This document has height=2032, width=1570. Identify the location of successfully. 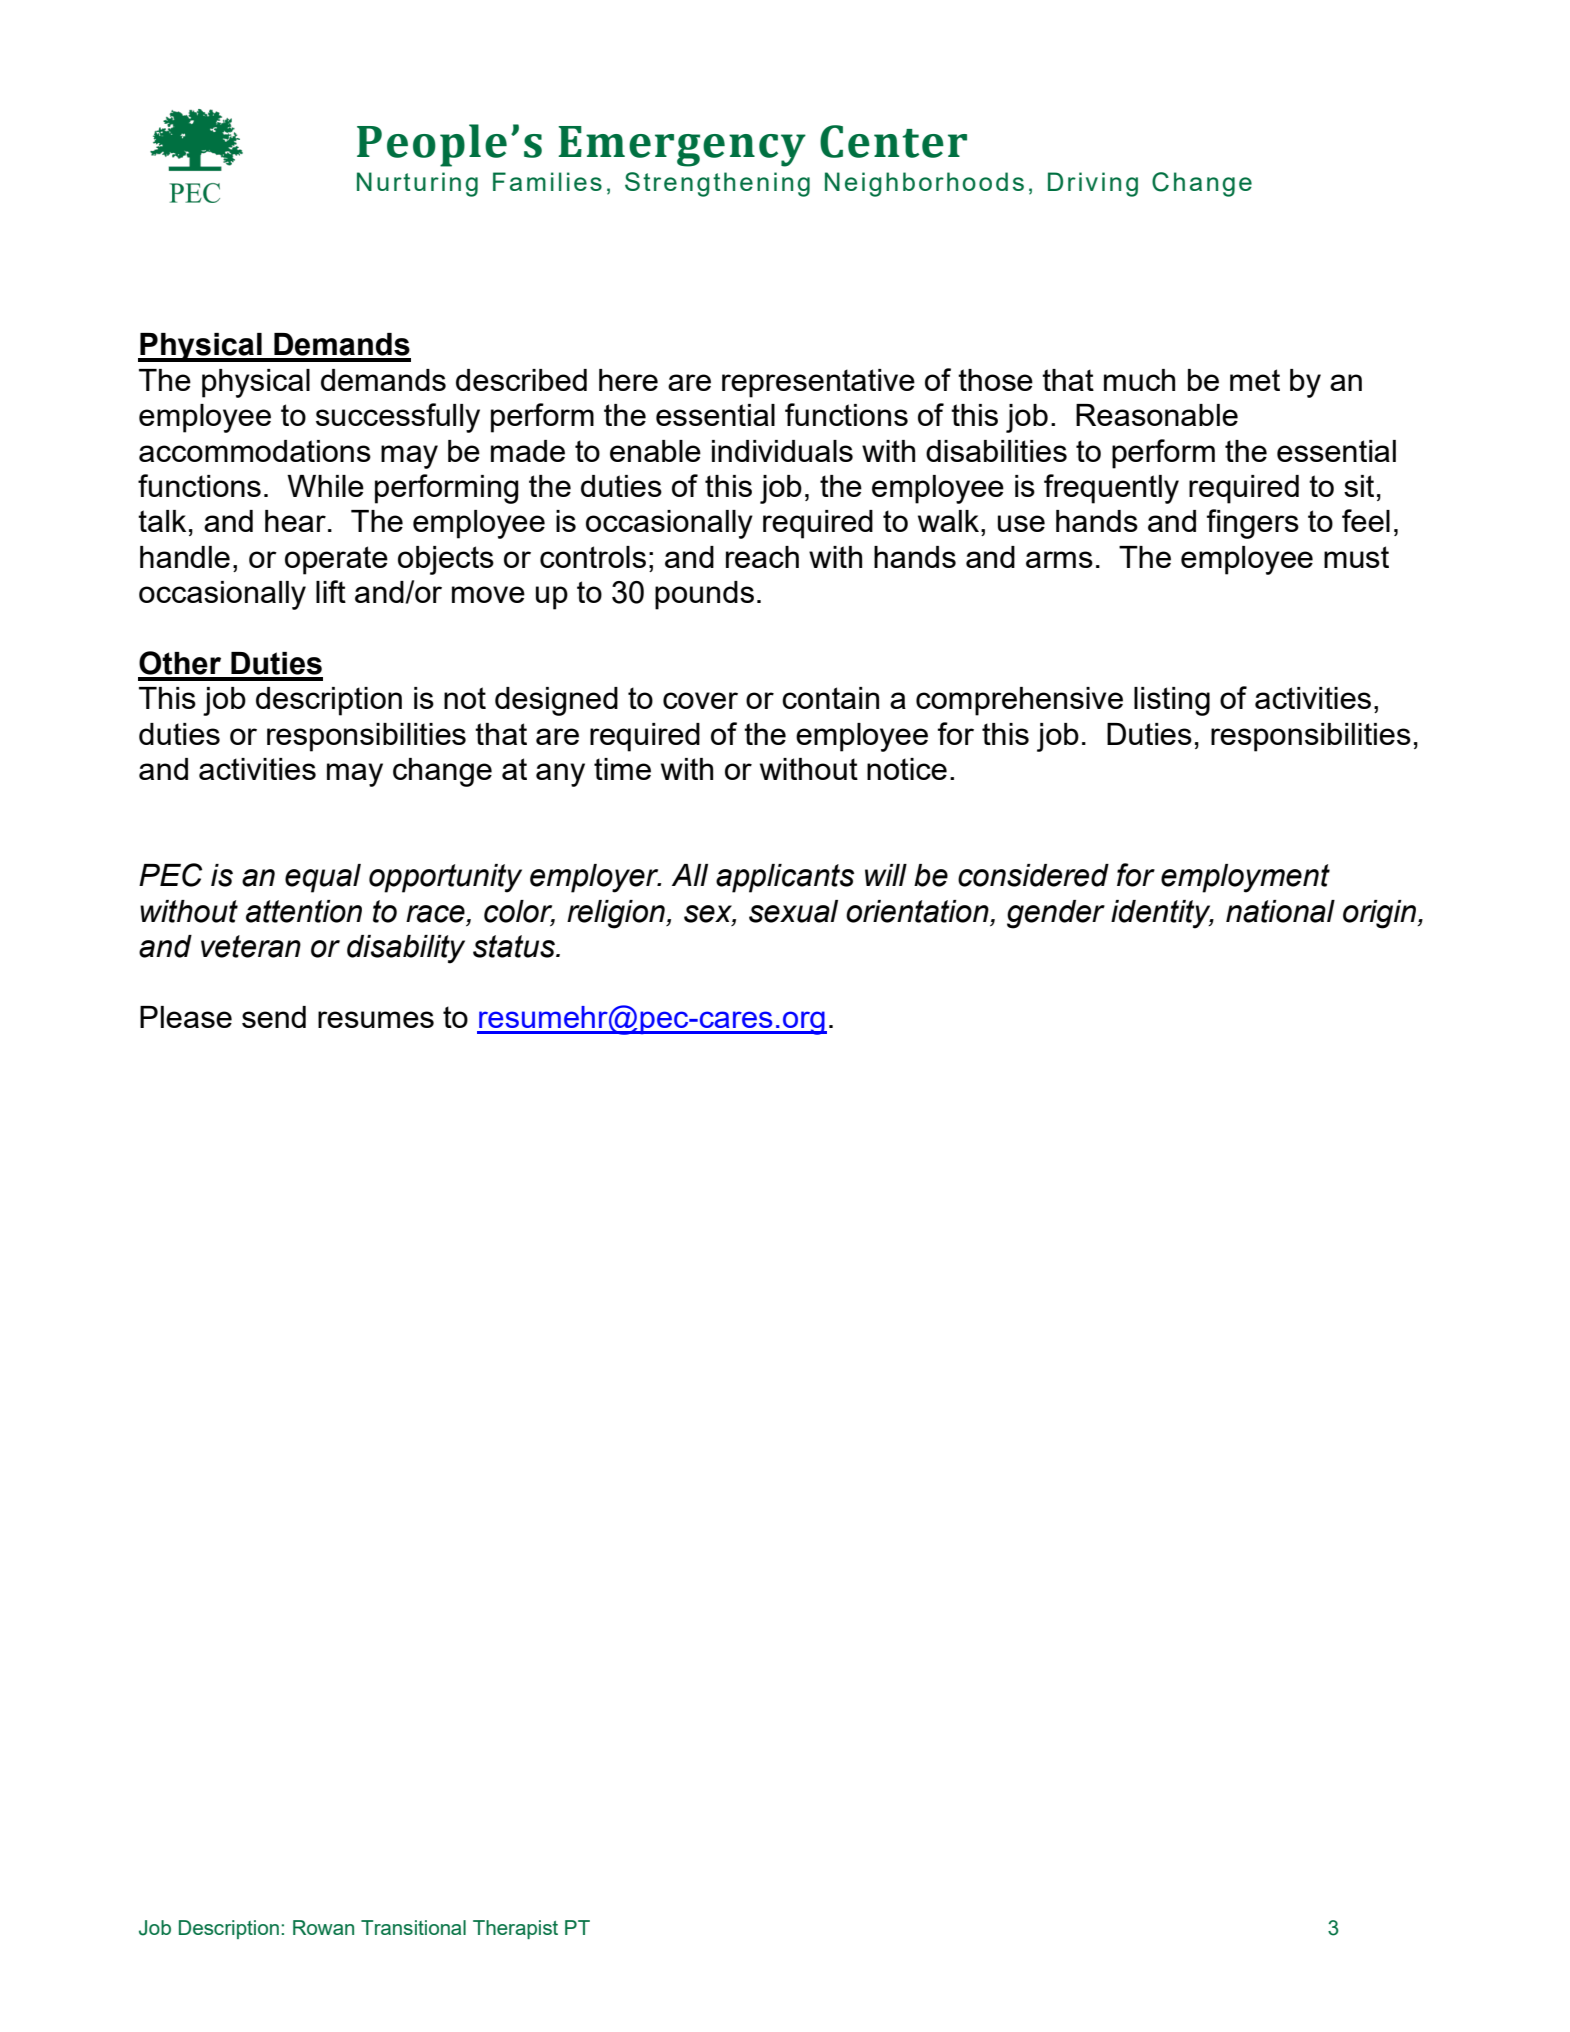
(398, 418).
